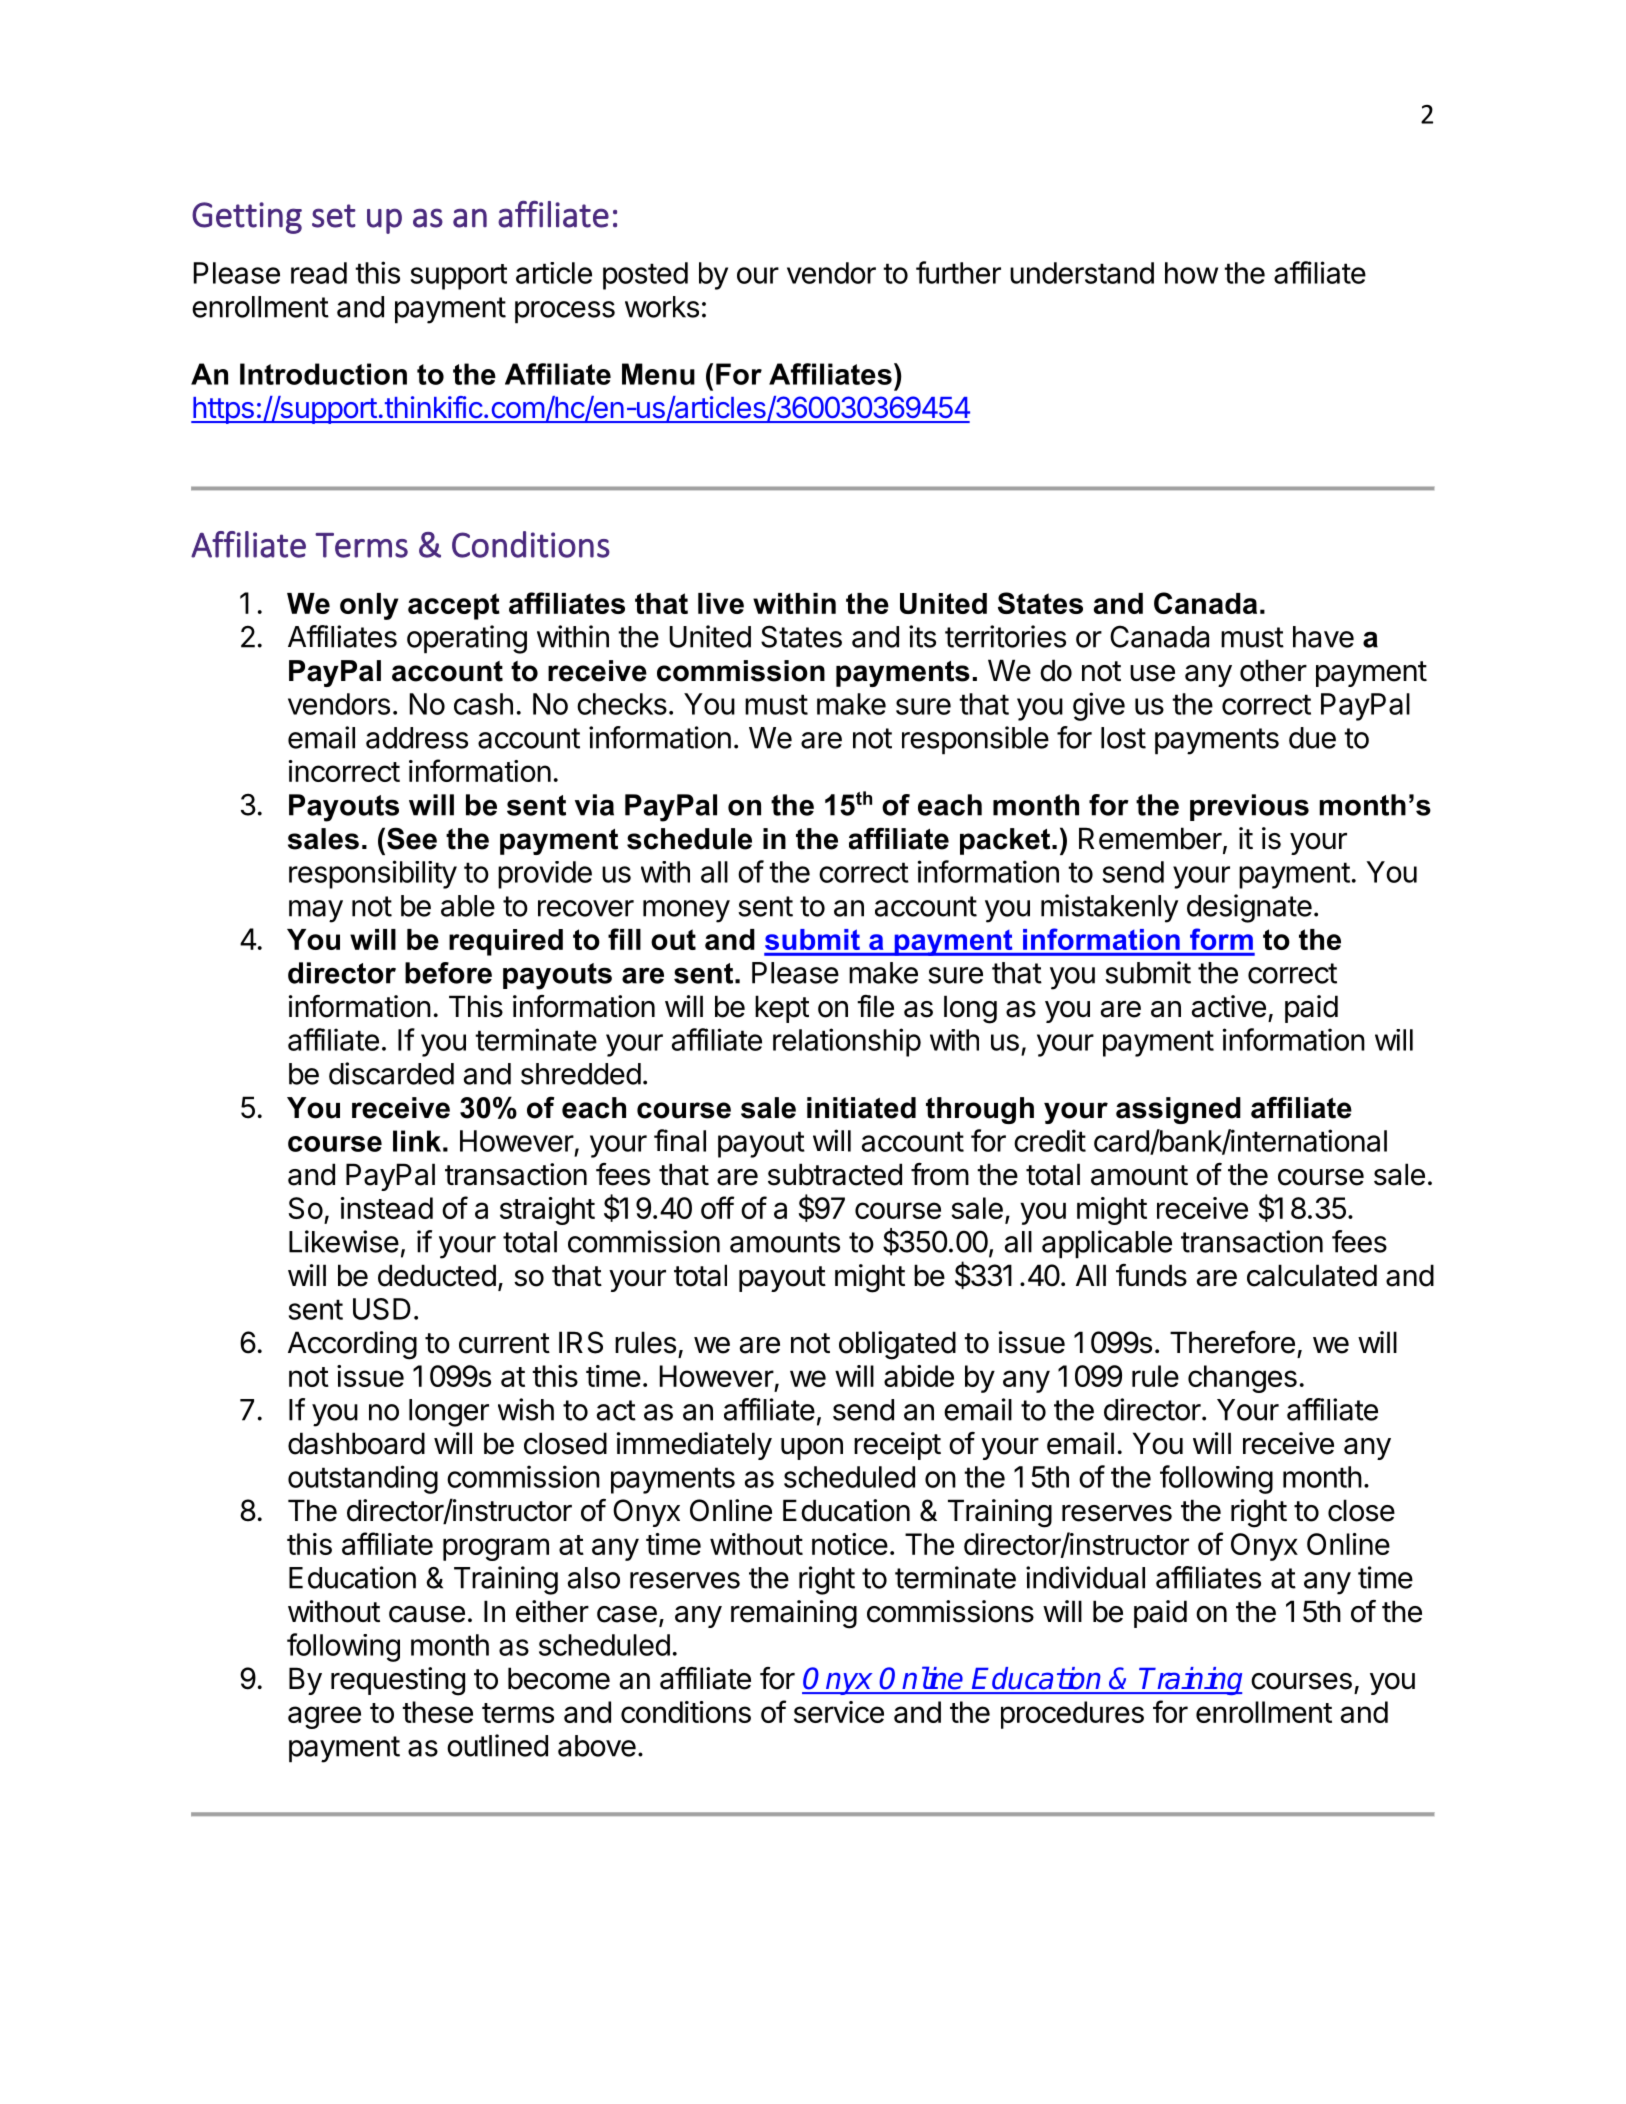 The height and width of the page is (2104, 1626). What do you see at coordinates (369, 606) in the page?
I see `only` at bounding box center [369, 606].
